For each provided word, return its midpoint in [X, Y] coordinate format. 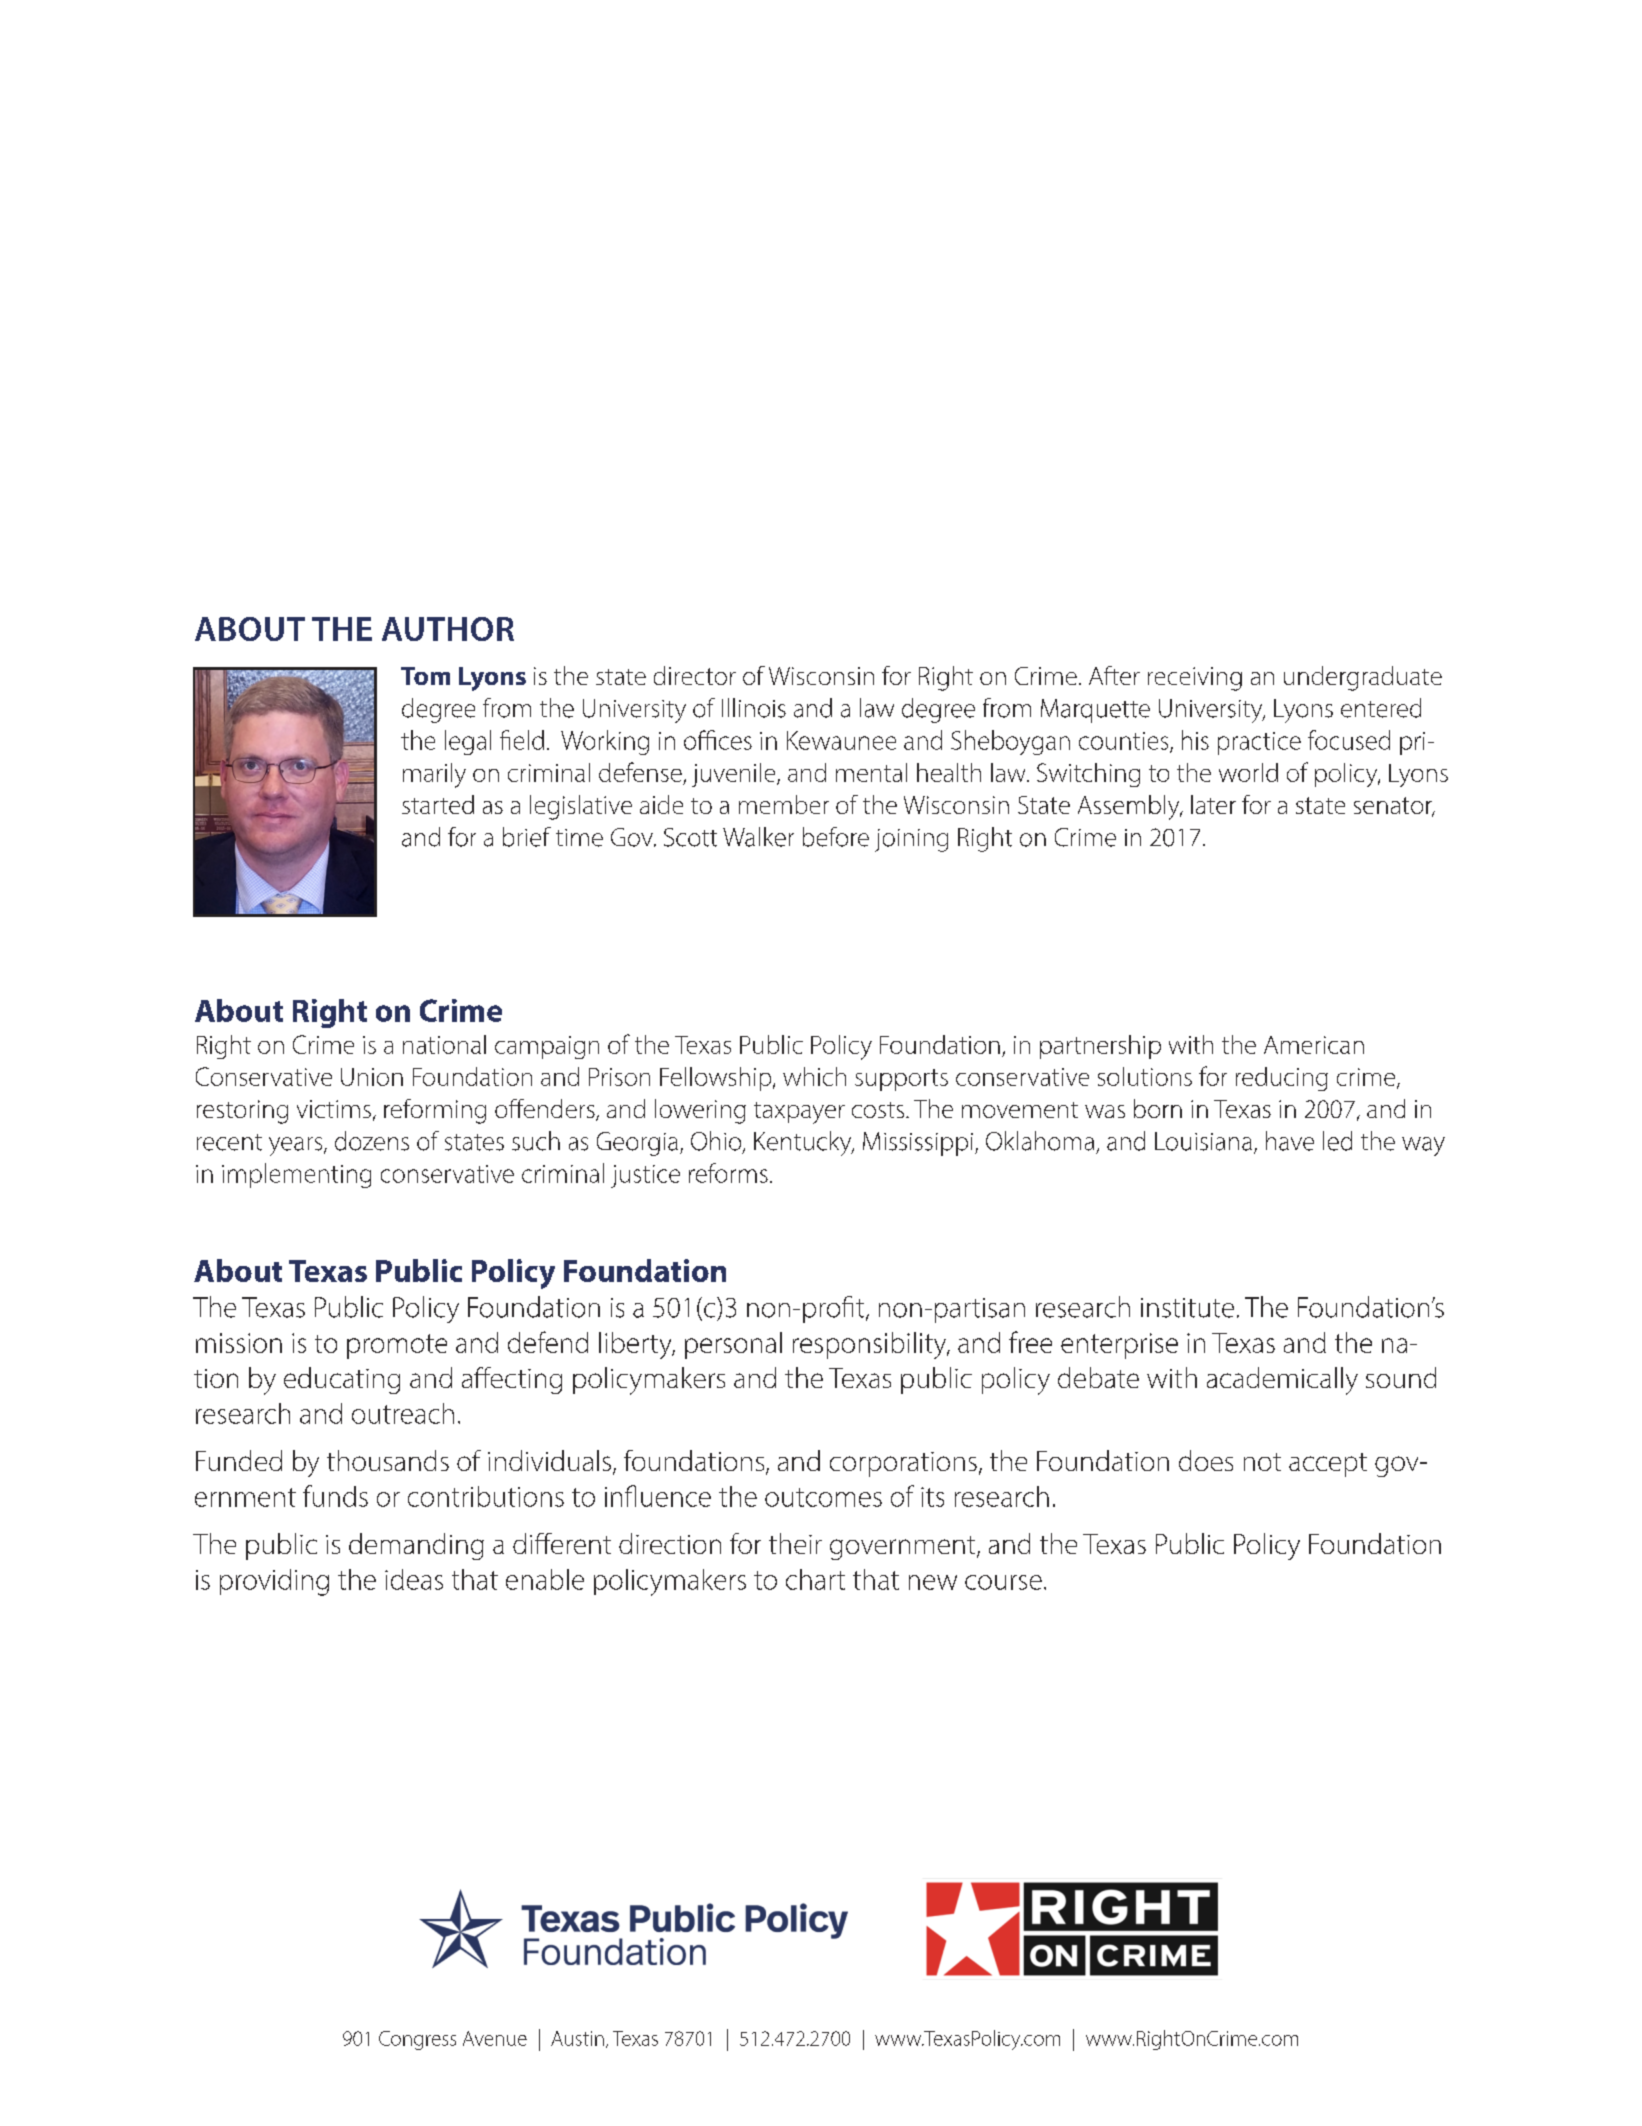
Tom [425, 676]
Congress [417, 2040]
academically [1282, 1381]
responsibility [871, 1345]
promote [397, 1346]
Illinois [754, 708]
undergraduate [1363, 678]
